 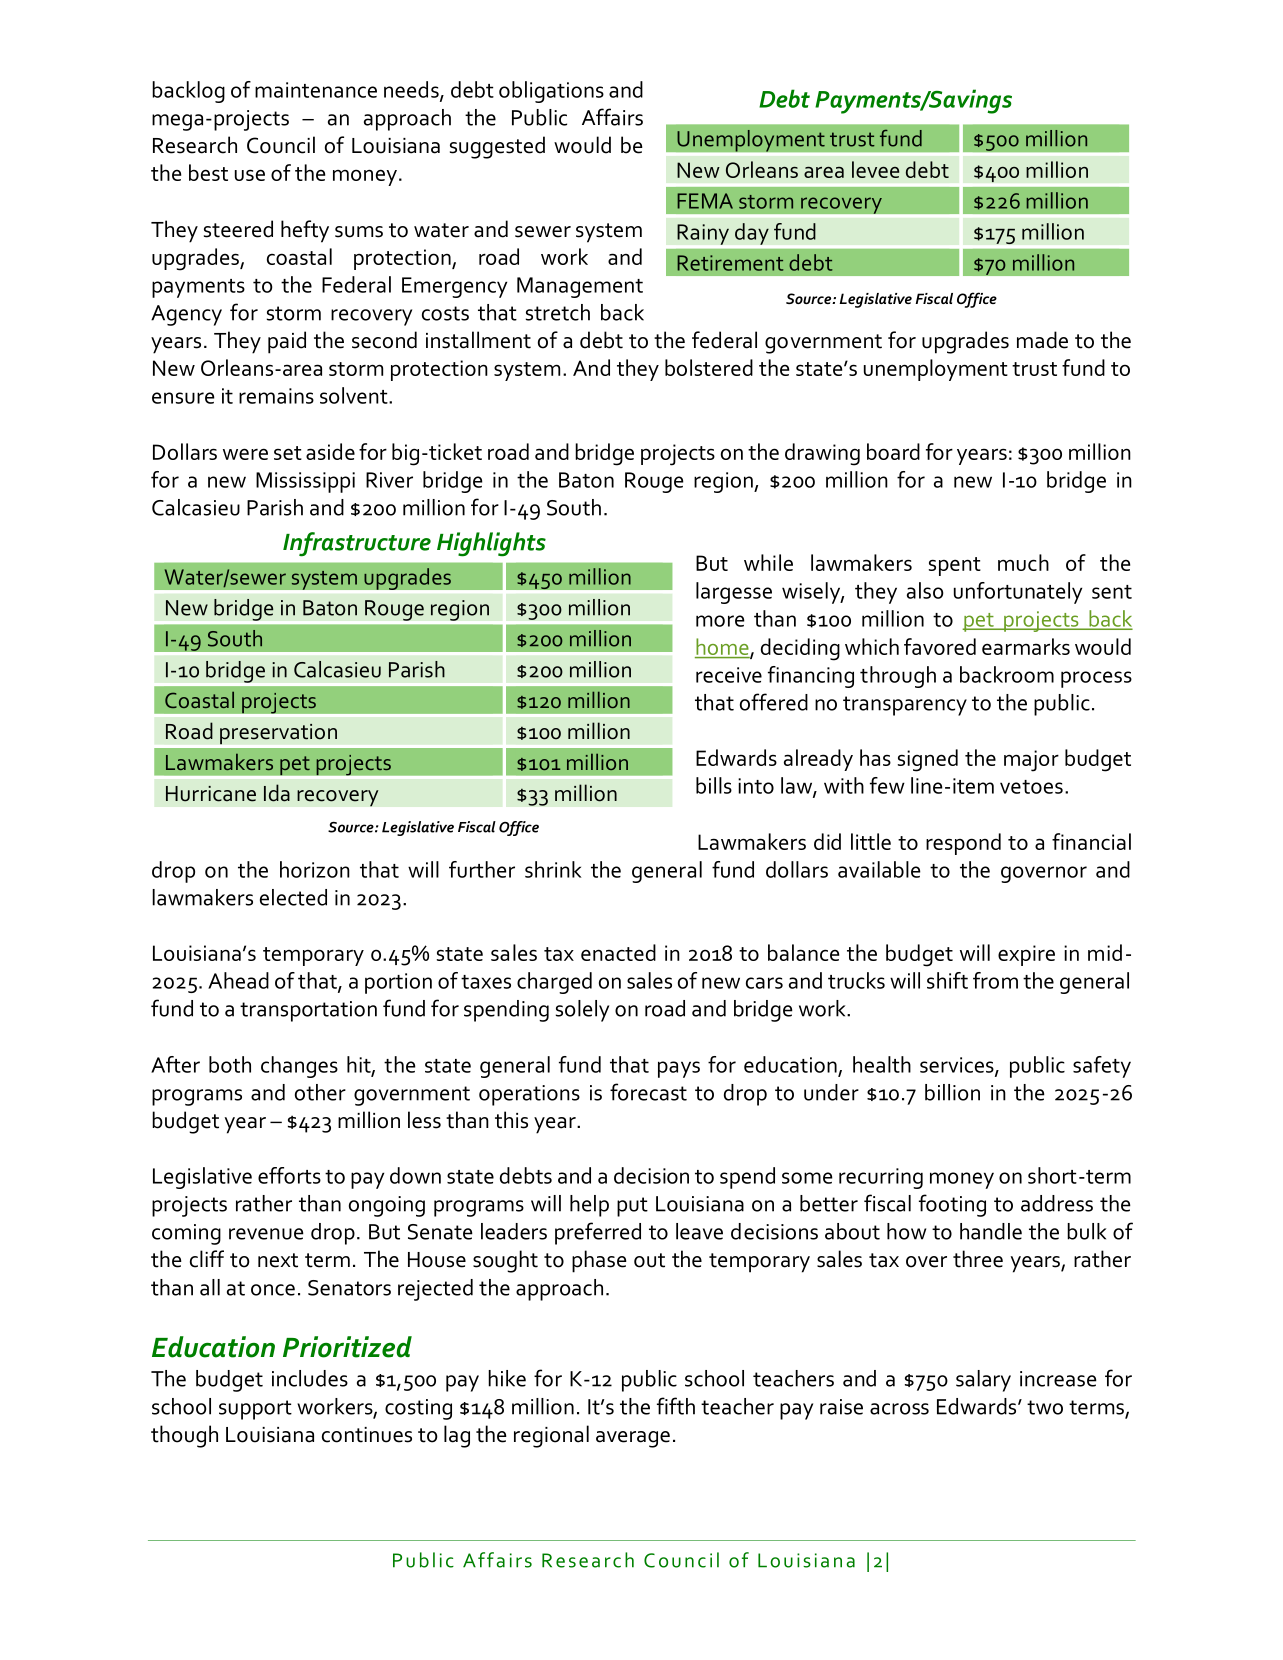 I want to click on bills, so click(x=714, y=785).
